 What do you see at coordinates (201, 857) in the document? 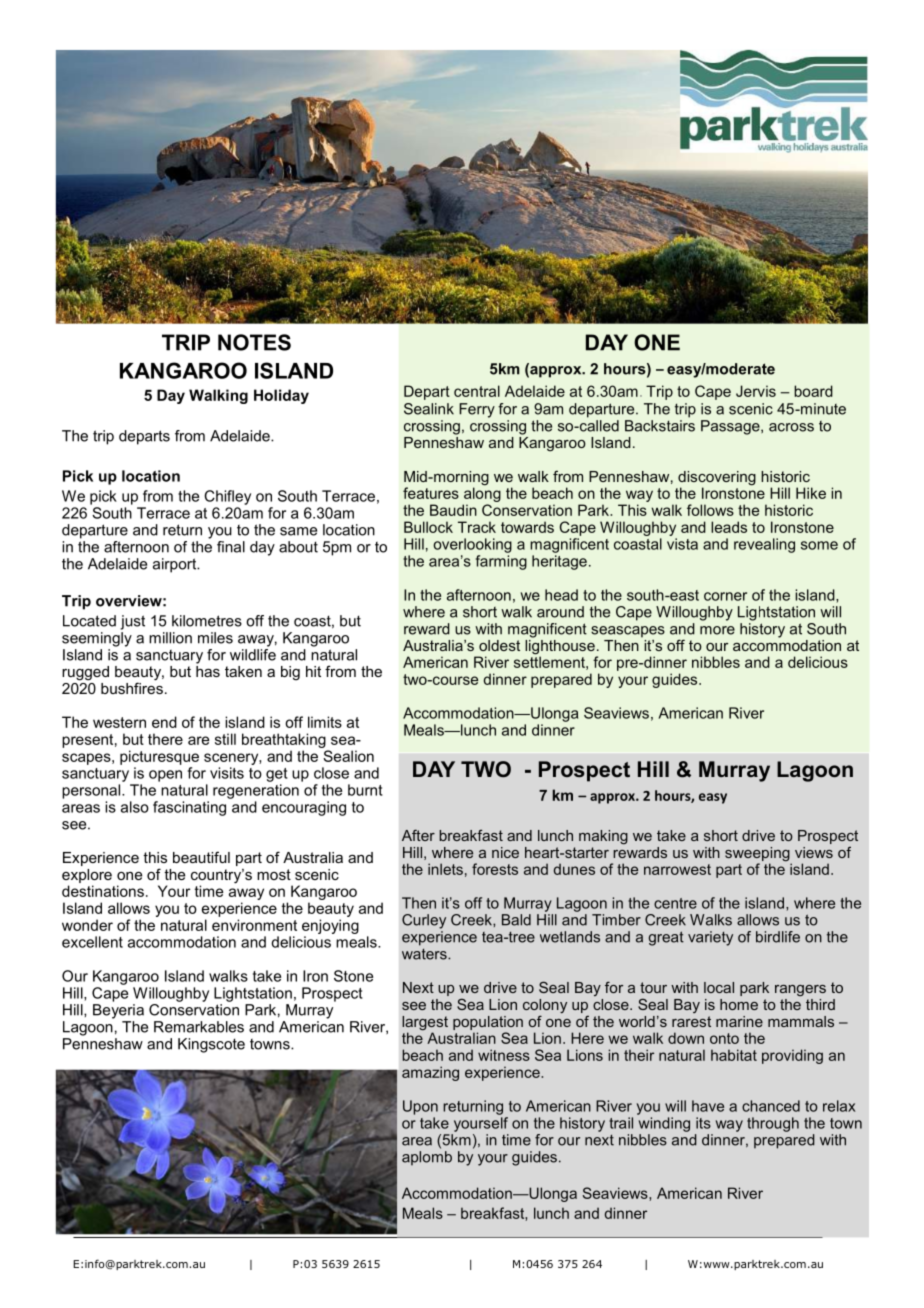
I see `beautiful` at bounding box center [201, 857].
